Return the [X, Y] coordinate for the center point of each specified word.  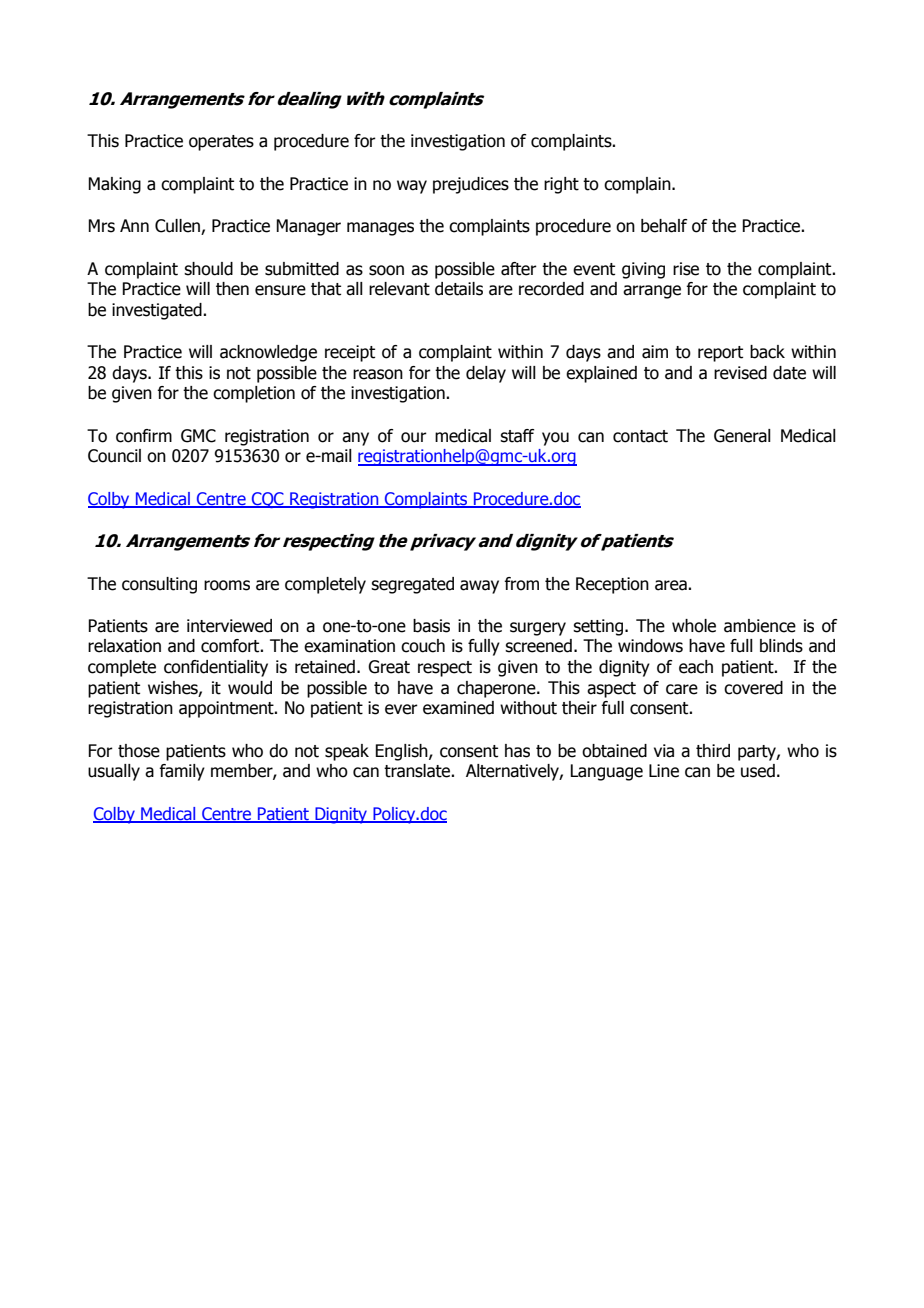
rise [686, 269]
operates [221, 143]
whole [694, 626]
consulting [159, 585]
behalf [664, 226]
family [182, 772]
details [459, 289]
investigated [158, 311]
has [517, 751]
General [742, 436]
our [414, 437]
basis [431, 626]
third [713, 751]
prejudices [471, 185]
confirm [144, 436]
